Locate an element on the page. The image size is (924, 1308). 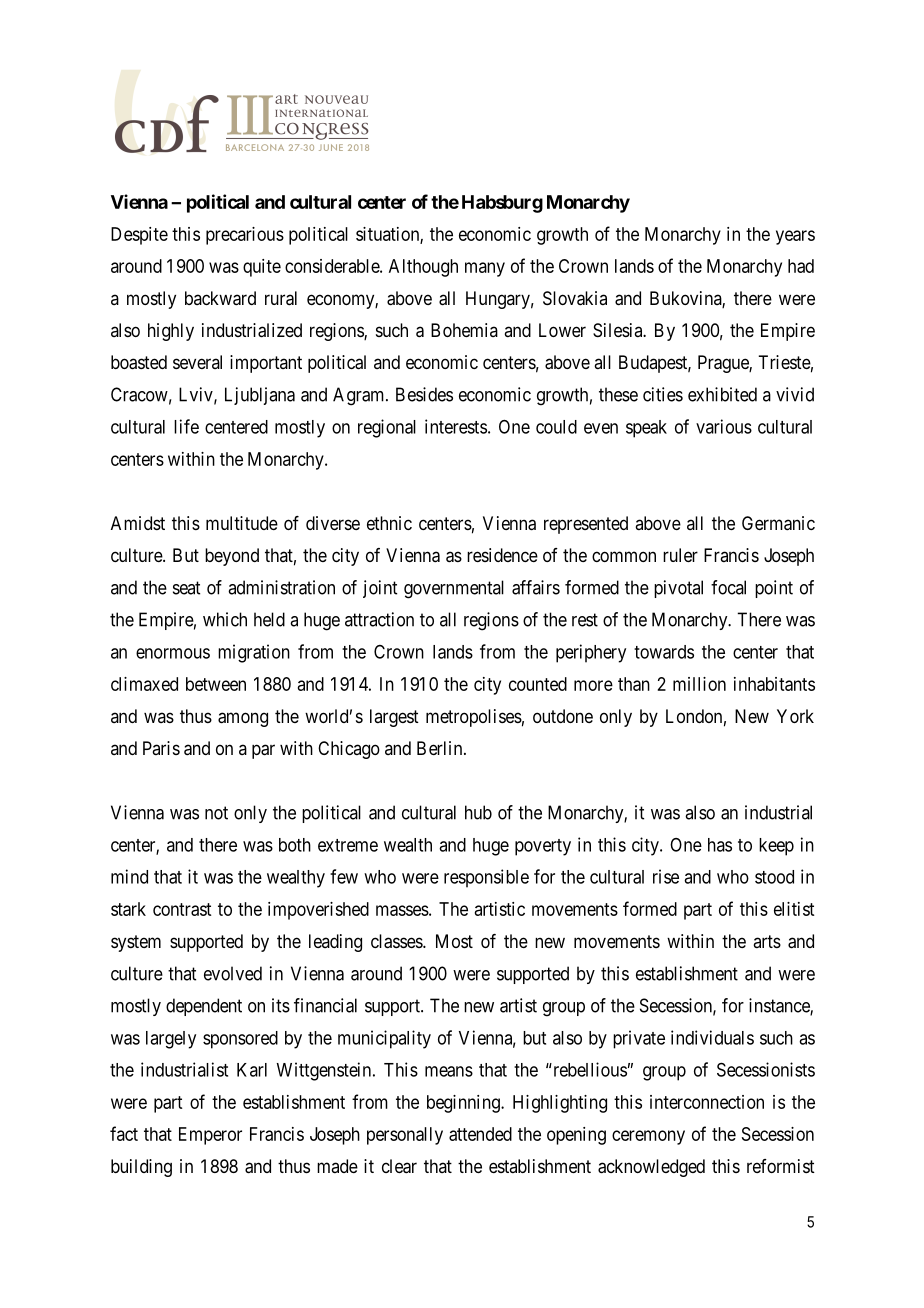
Emperor is located at coordinates (210, 1136).
